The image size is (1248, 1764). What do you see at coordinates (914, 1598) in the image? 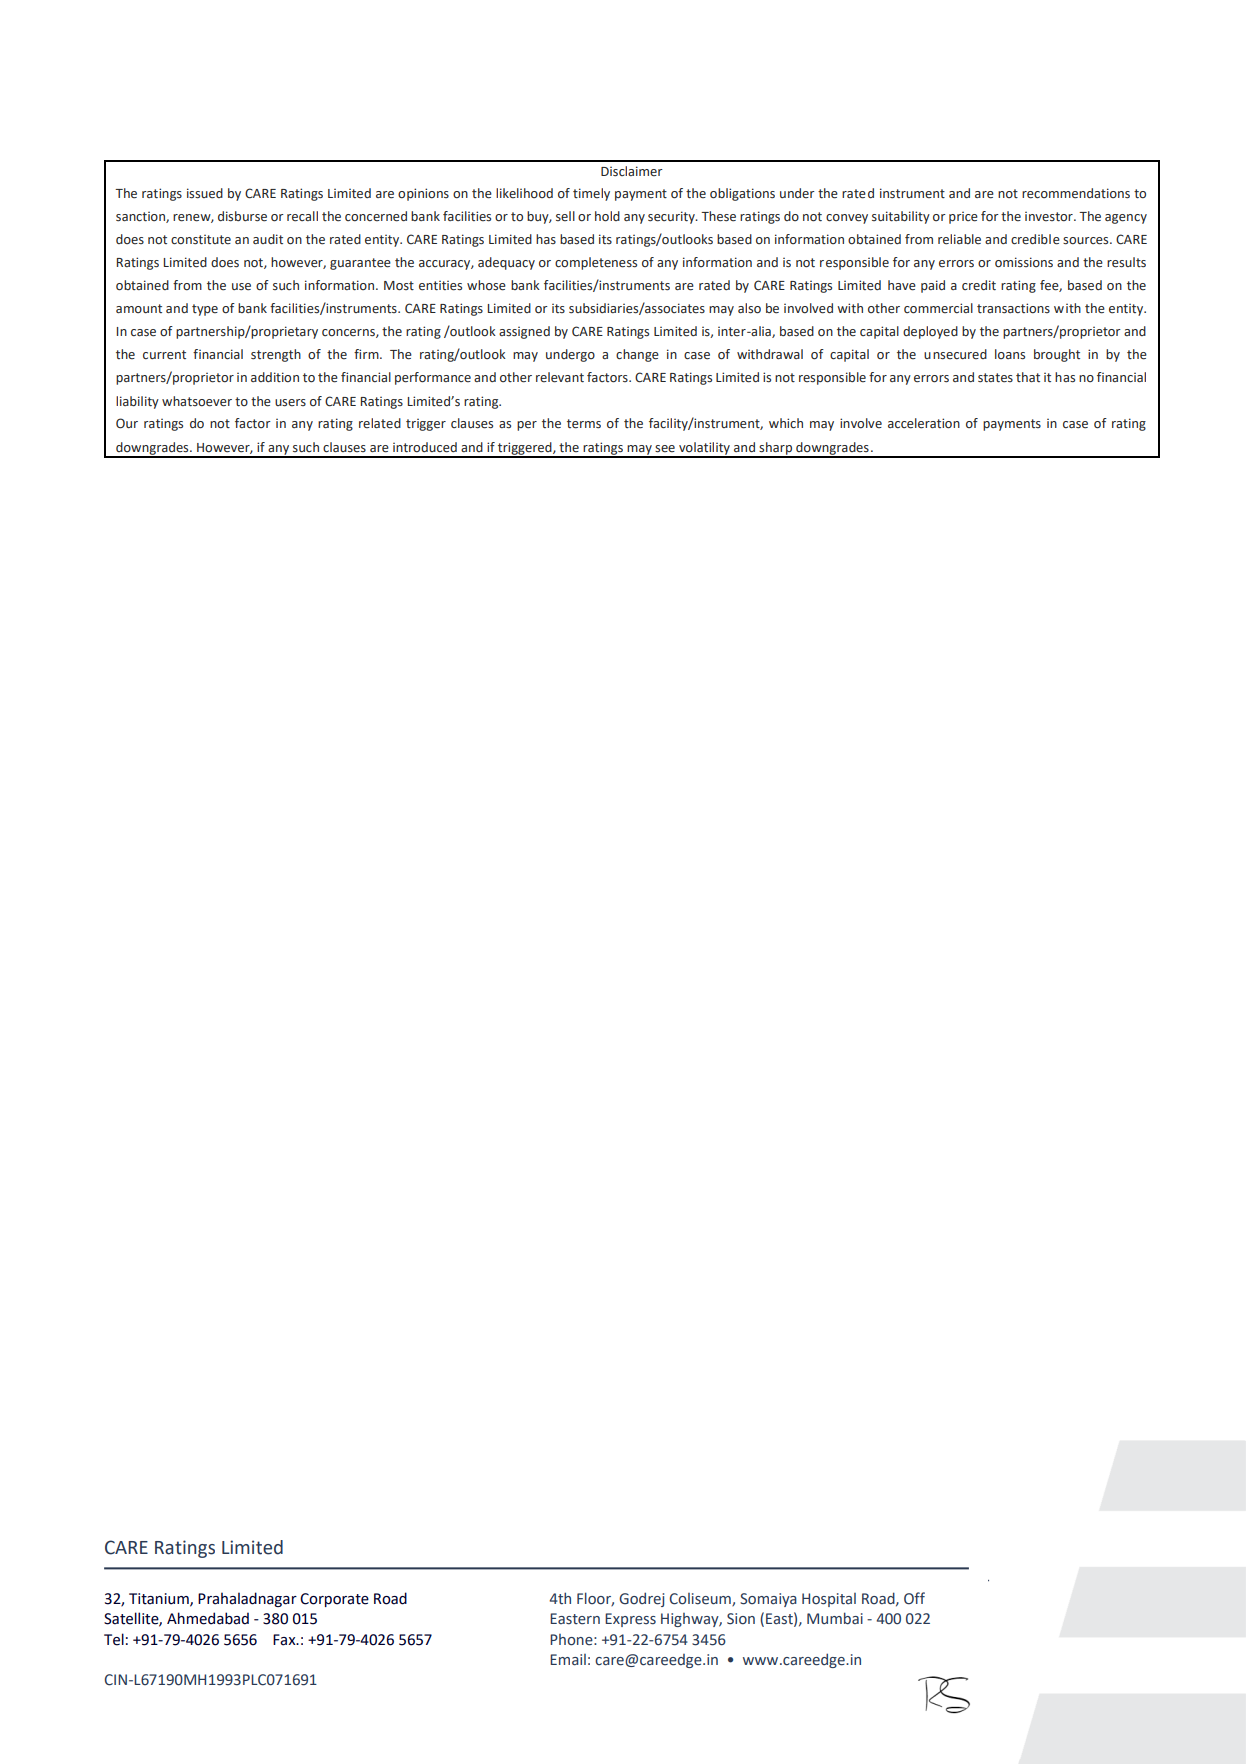
I see `Off` at bounding box center [914, 1598].
